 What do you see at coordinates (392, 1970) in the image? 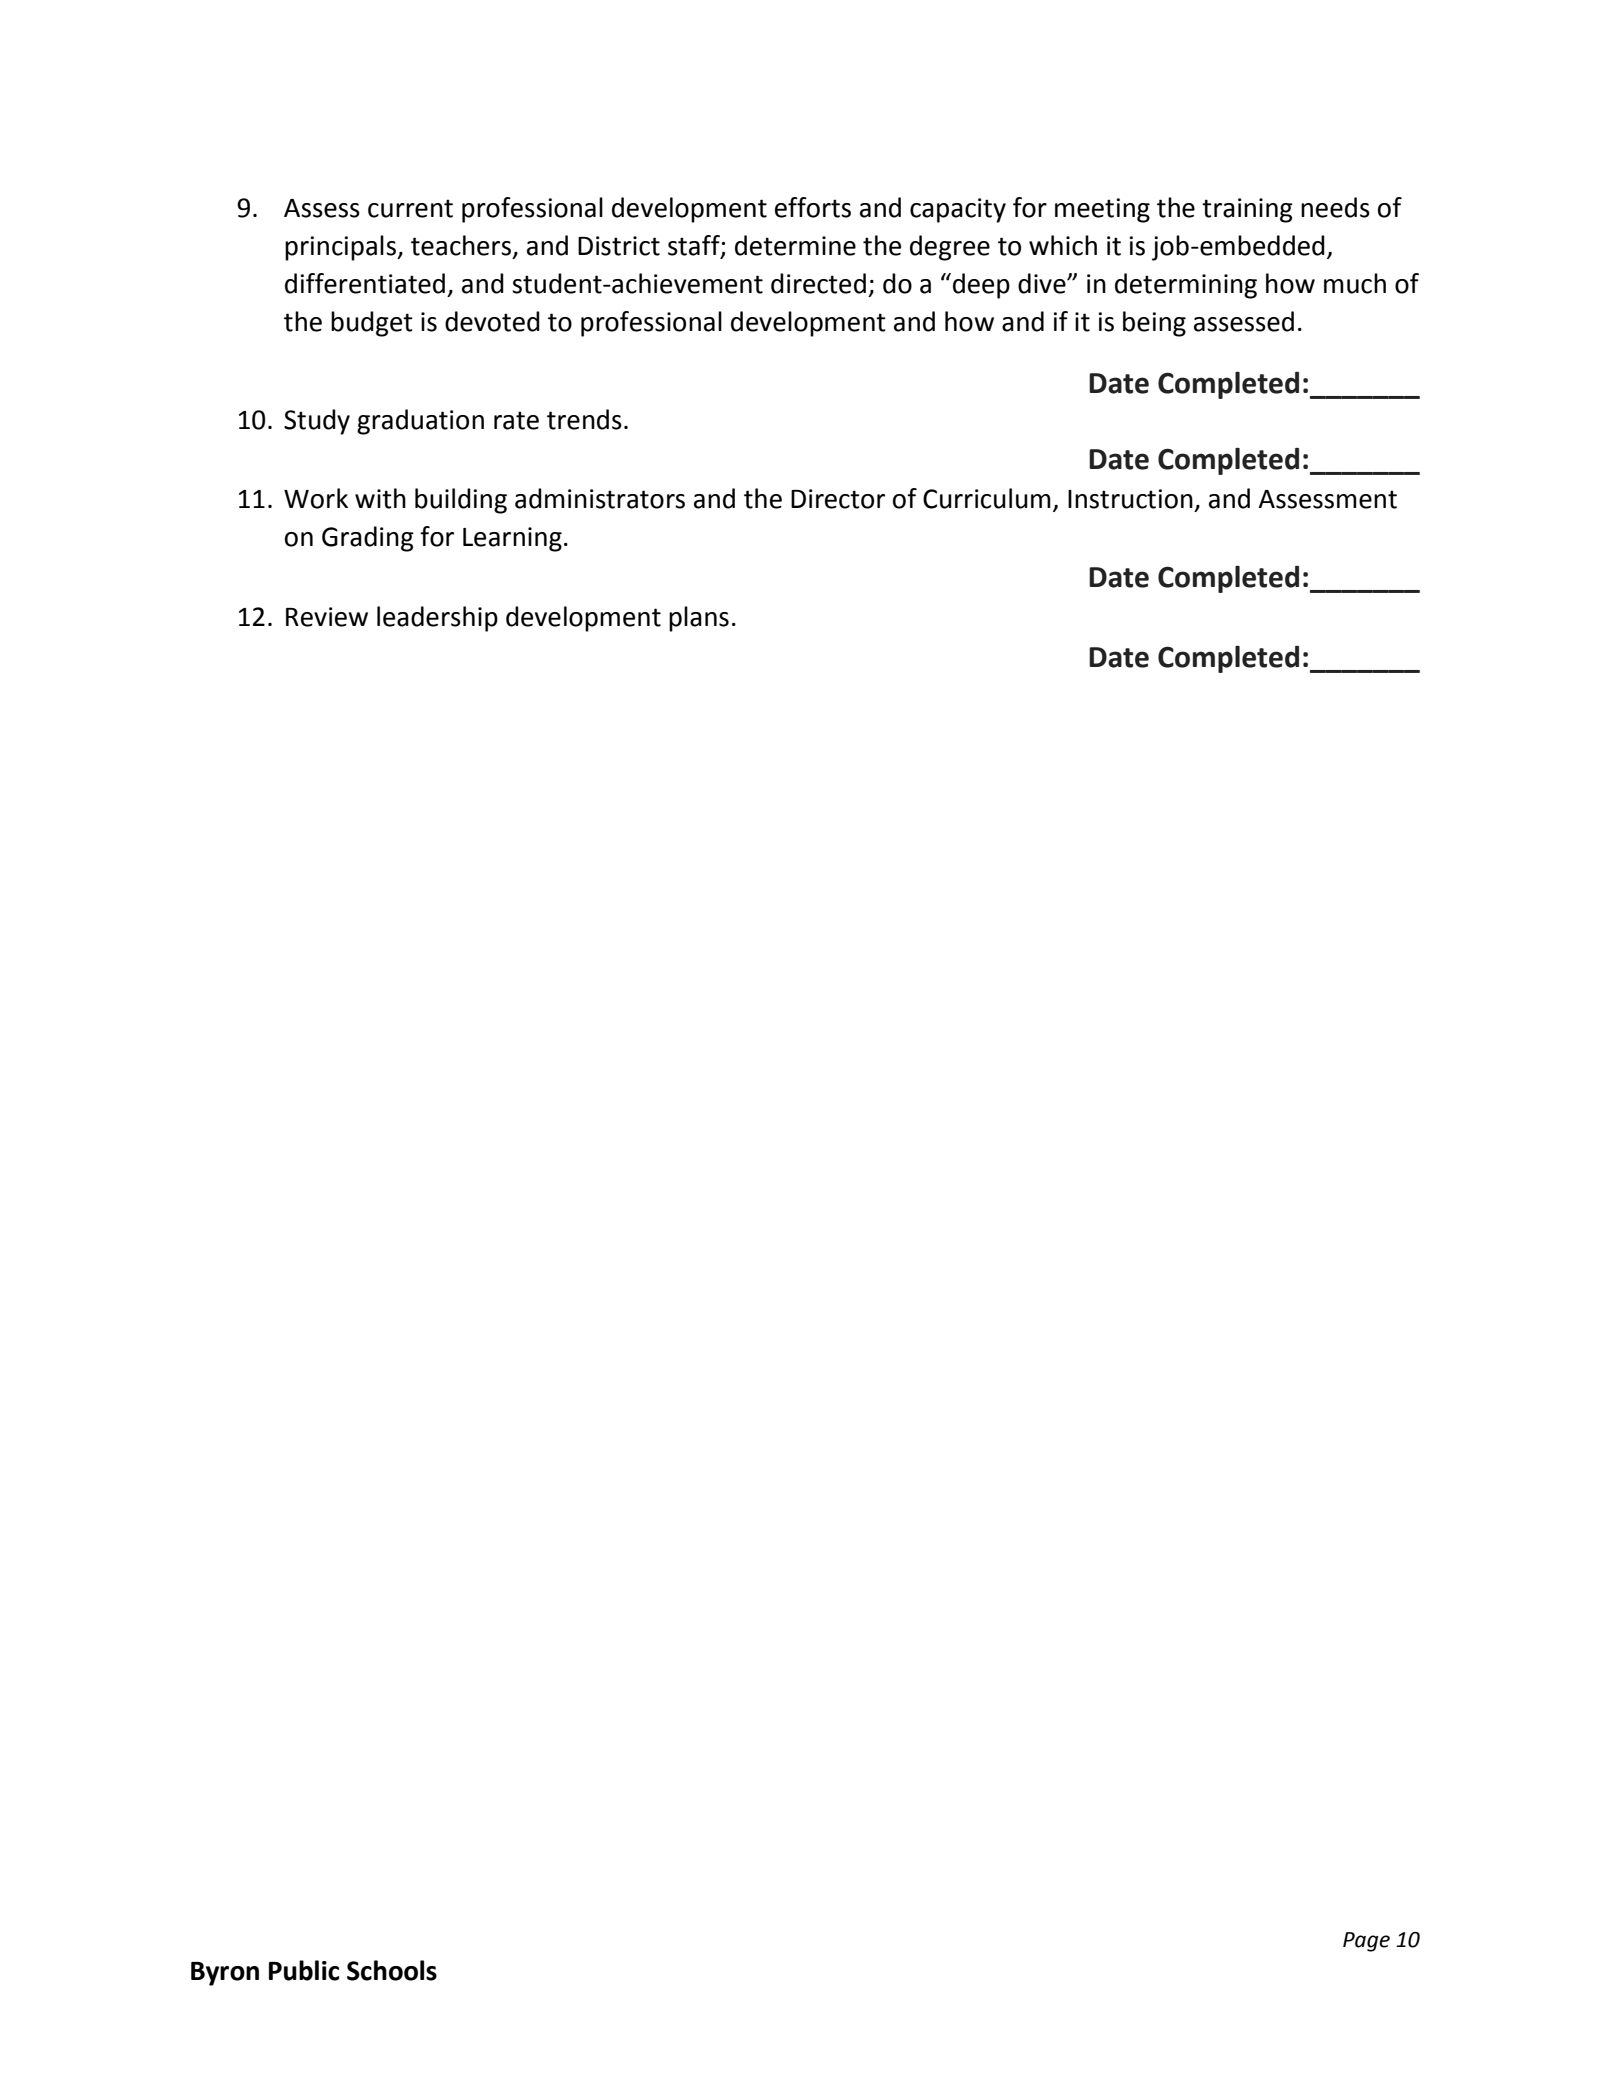
I see `Schools` at bounding box center [392, 1970].
